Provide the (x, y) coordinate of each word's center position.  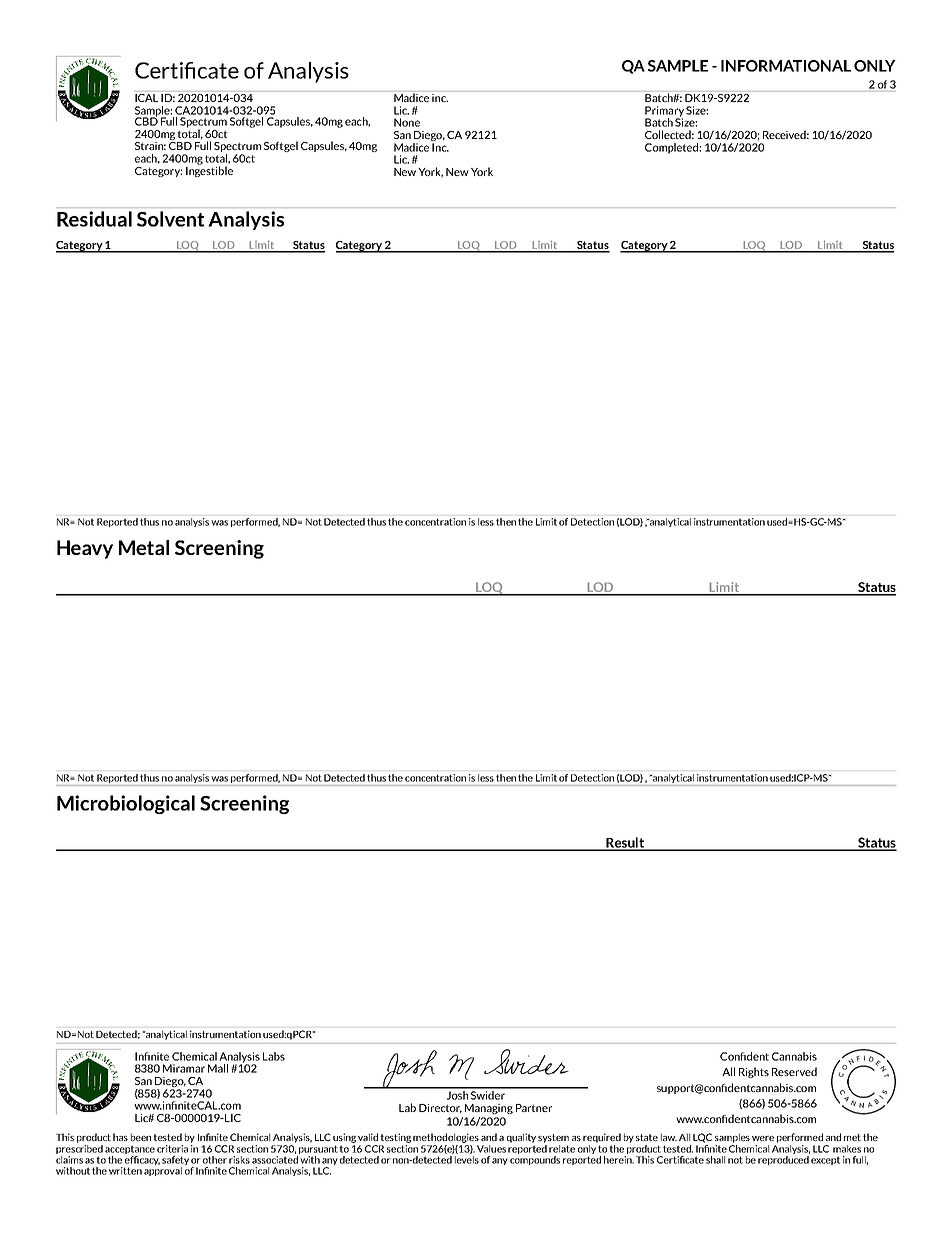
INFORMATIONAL (786, 66)
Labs (274, 1056)
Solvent (171, 219)
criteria (172, 1149)
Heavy (85, 549)
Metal (144, 547)
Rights (754, 1072)
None (407, 122)
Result (625, 843)
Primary (664, 112)
